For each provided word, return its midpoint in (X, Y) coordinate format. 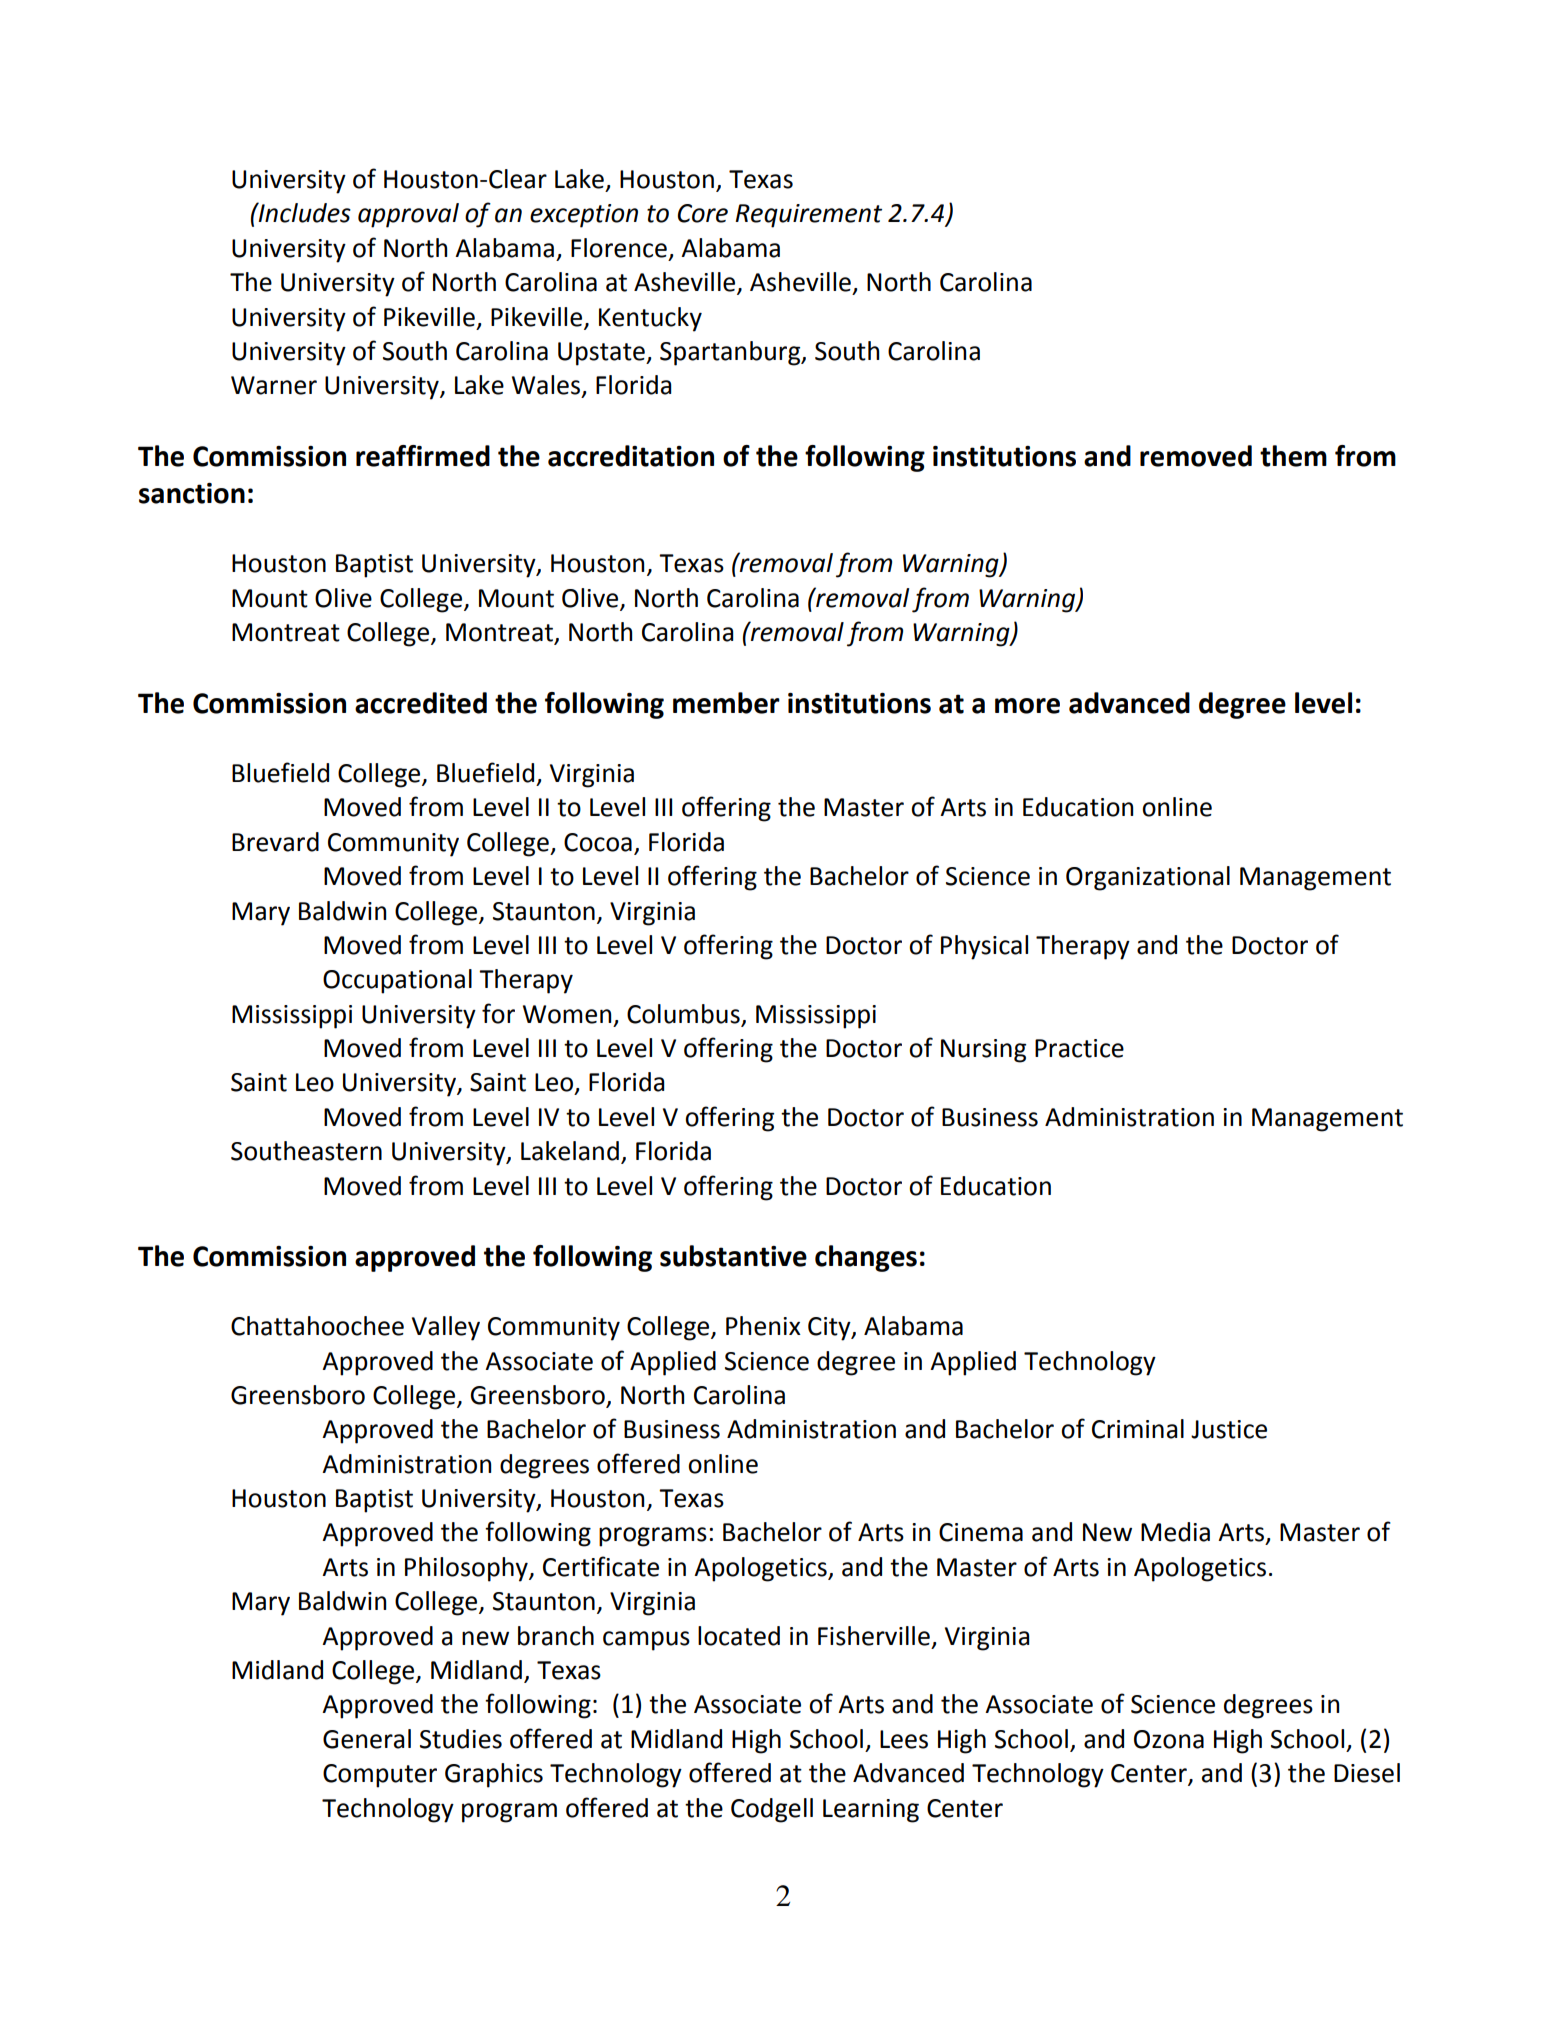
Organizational (1148, 878)
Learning (871, 1811)
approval (408, 215)
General (367, 1739)
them (1293, 456)
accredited (421, 703)
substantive (733, 1256)
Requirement (808, 216)
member (726, 703)
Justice (1229, 1429)
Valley (446, 1328)
